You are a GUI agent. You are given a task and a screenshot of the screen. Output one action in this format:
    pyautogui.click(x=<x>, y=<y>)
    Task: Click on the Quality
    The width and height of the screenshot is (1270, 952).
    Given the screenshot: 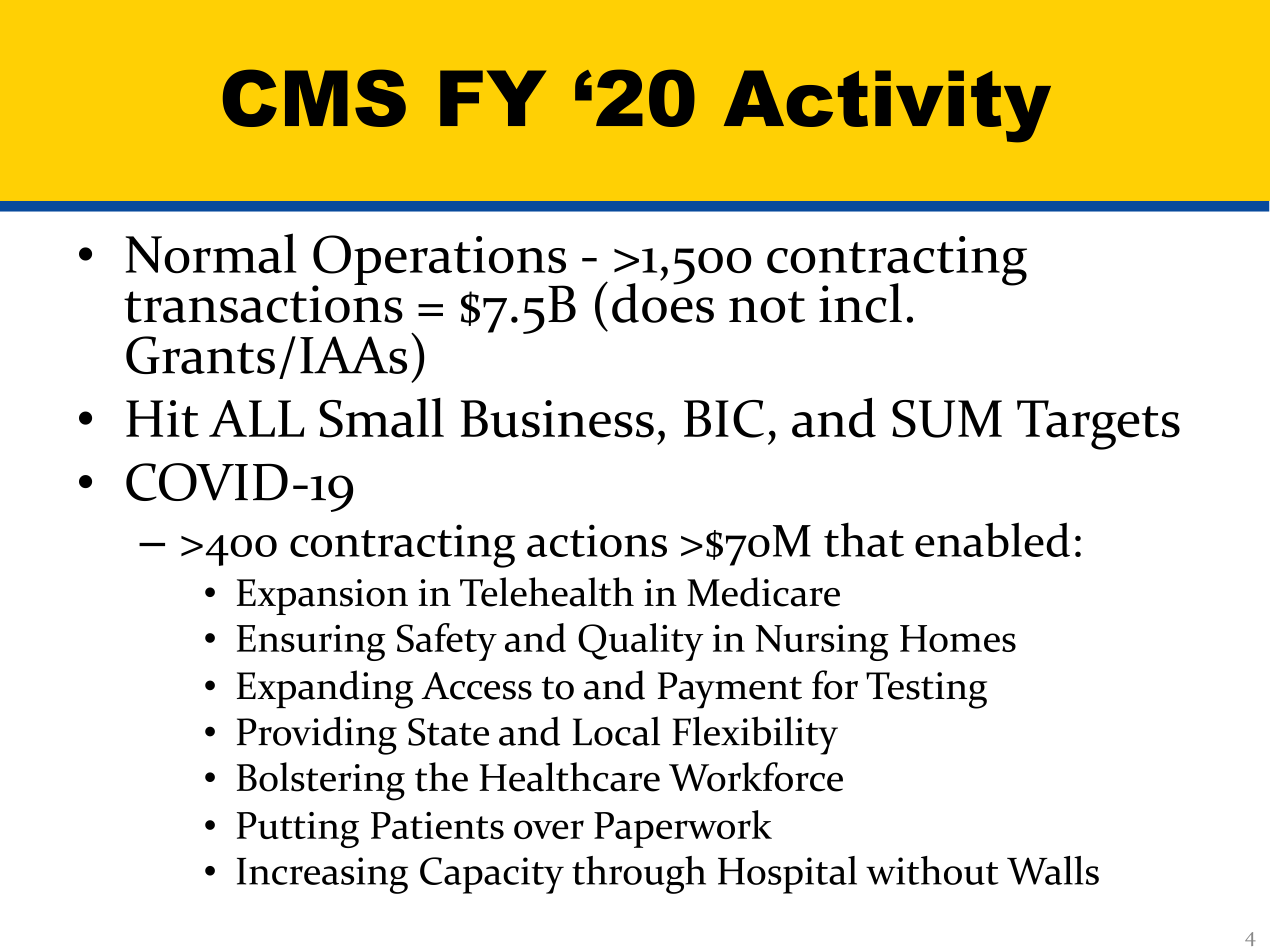 What is the action you would take?
    pyautogui.click(x=641, y=642)
